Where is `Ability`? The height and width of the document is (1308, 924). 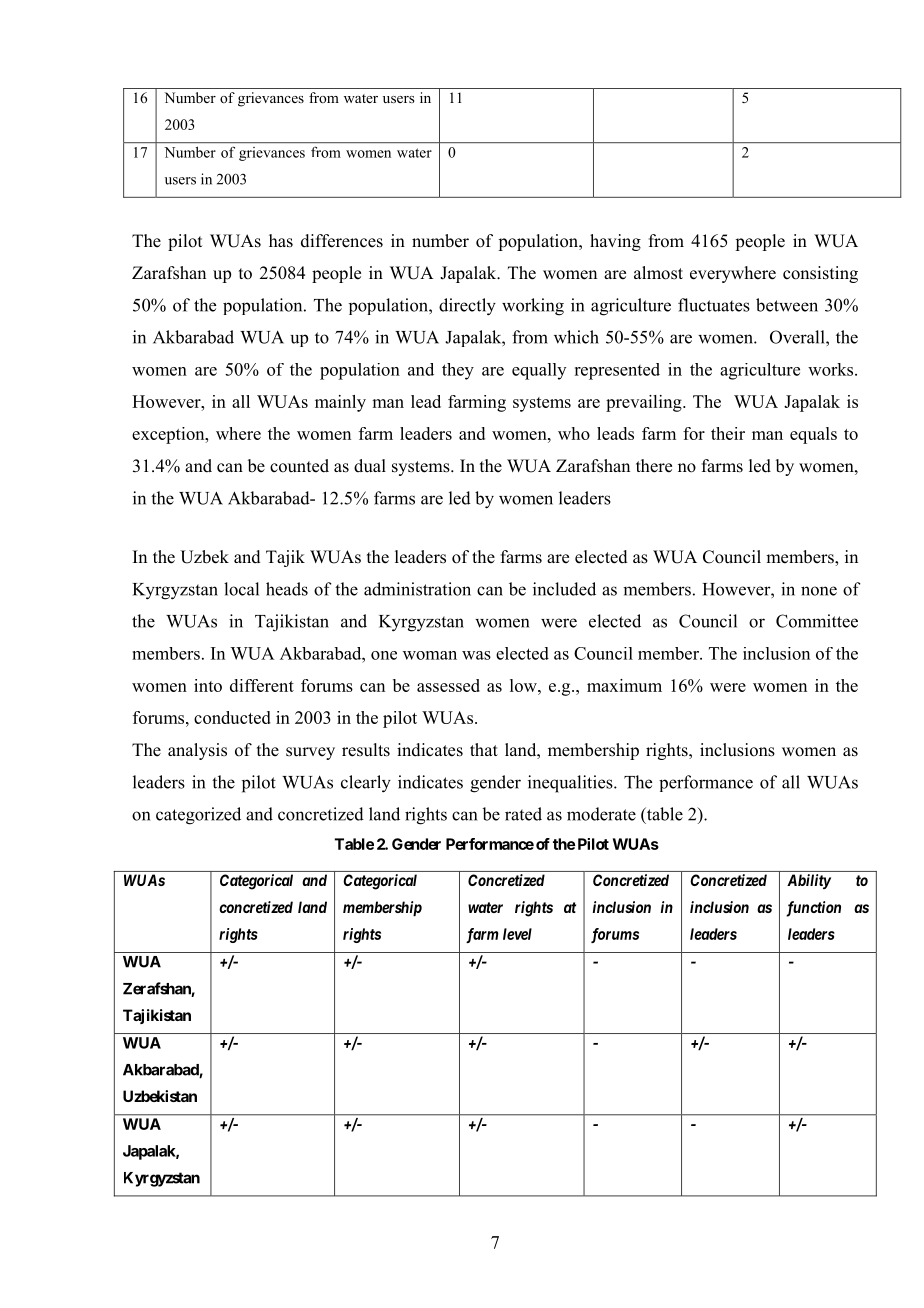
Ability is located at coordinates (809, 881).
